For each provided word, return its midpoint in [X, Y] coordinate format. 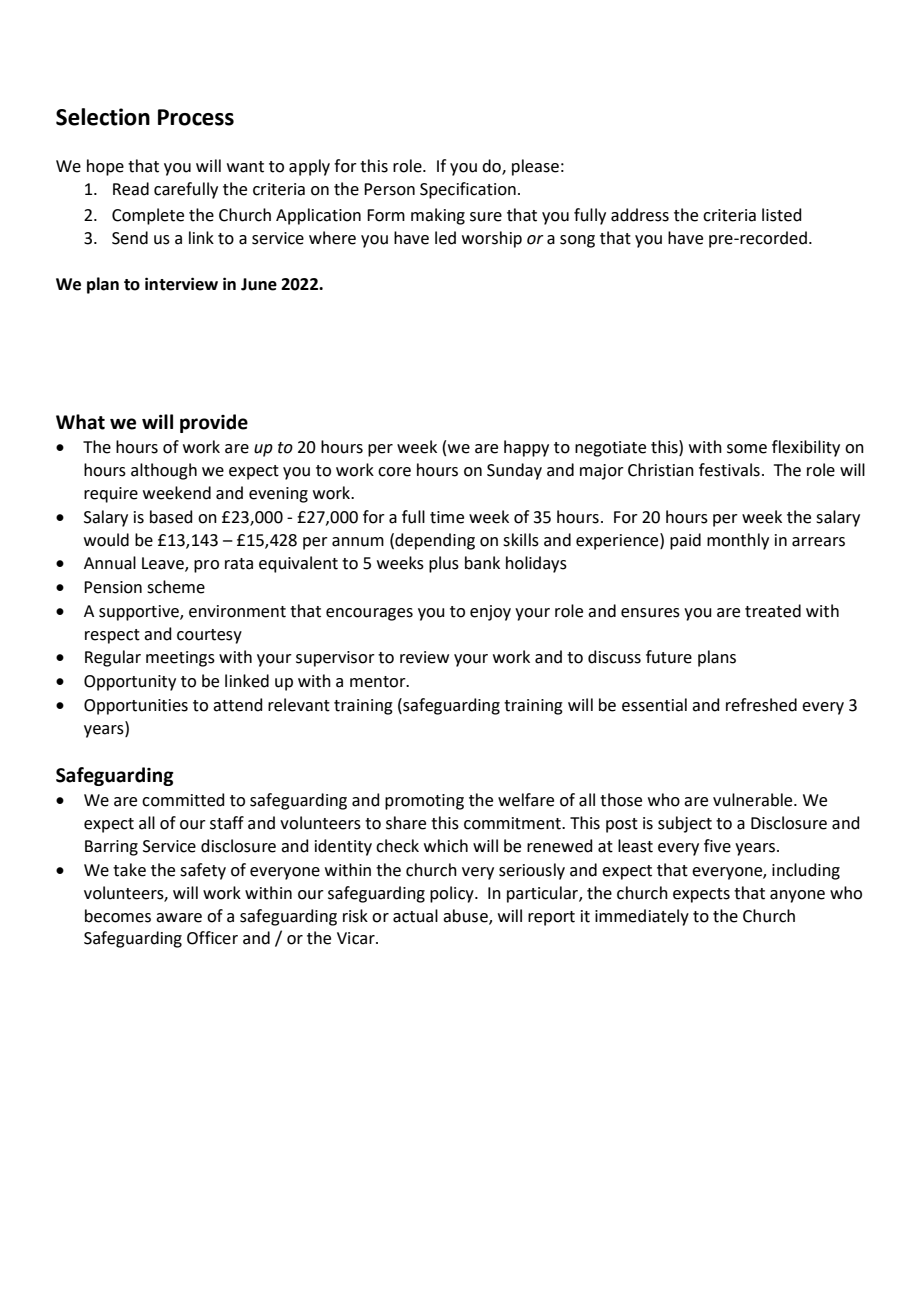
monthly [738, 541]
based [171, 517]
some [747, 449]
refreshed [761, 705]
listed [782, 215]
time [447, 517]
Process [196, 117]
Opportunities [136, 707]
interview [181, 284]
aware [179, 918]
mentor [379, 682]
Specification [468, 190]
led [445, 238]
